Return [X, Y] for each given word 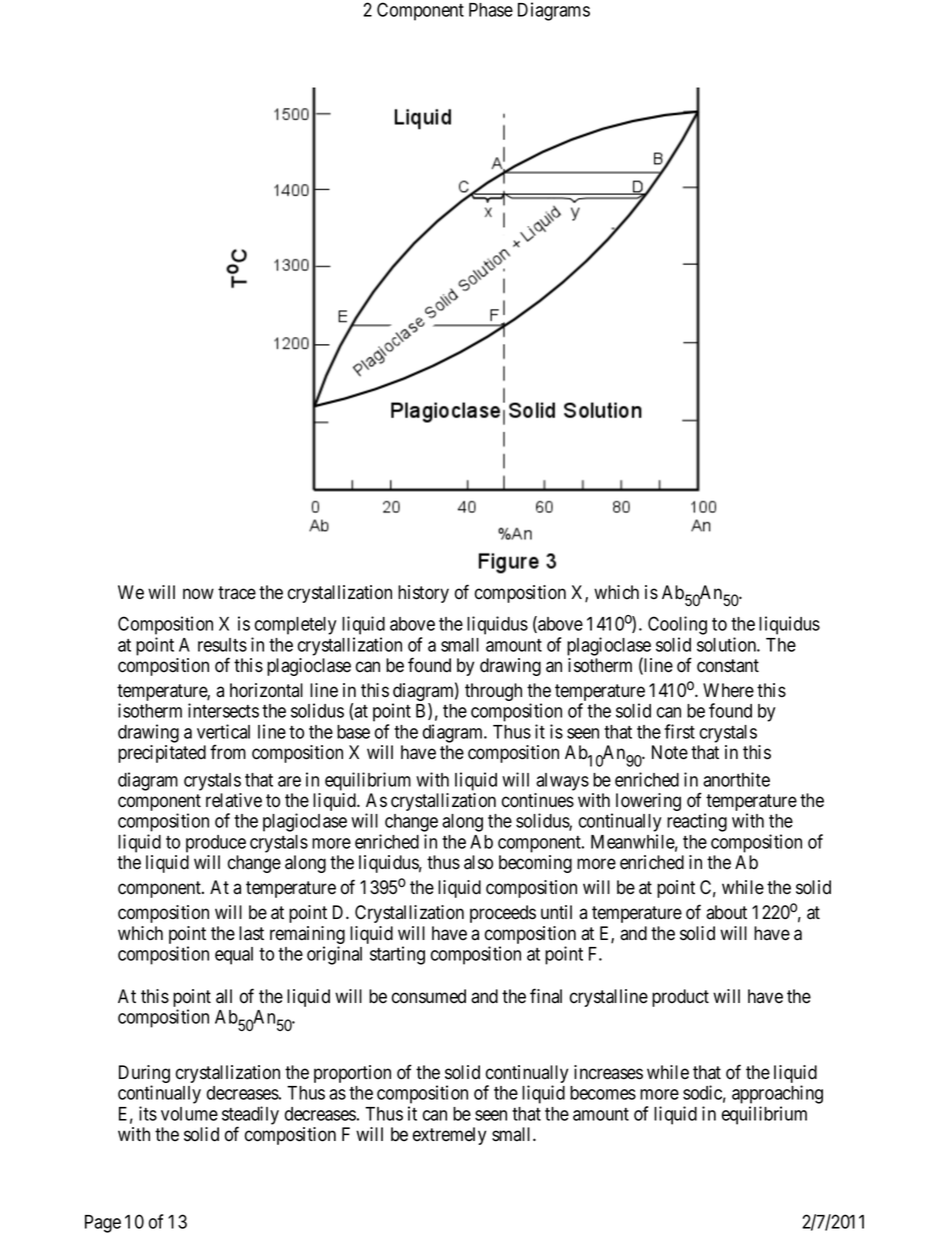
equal [234, 956]
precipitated [162, 754]
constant [728, 666]
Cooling [677, 625]
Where [728, 690]
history [423, 594]
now [198, 594]
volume [189, 1114]
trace [237, 593]
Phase [491, 10]
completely [295, 626]
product [680, 998]
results [222, 645]
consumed [429, 996]
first [679, 731]
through [493, 692]
